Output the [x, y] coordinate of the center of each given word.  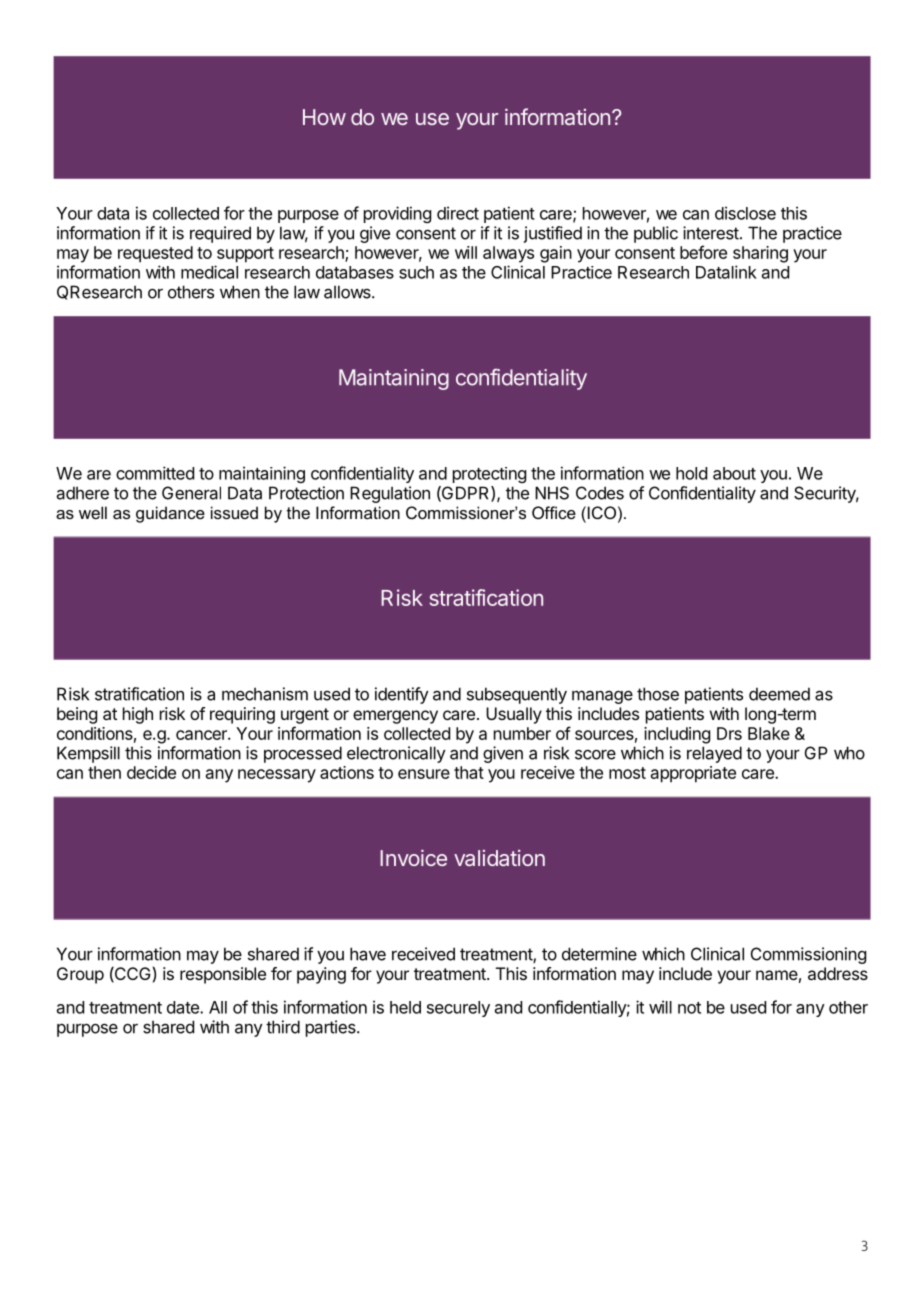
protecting [489, 475]
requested [155, 254]
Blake [769, 733]
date [184, 1007]
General [191, 493]
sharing [760, 254]
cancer [202, 735]
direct [458, 213]
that [469, 772]
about [734, 473]
